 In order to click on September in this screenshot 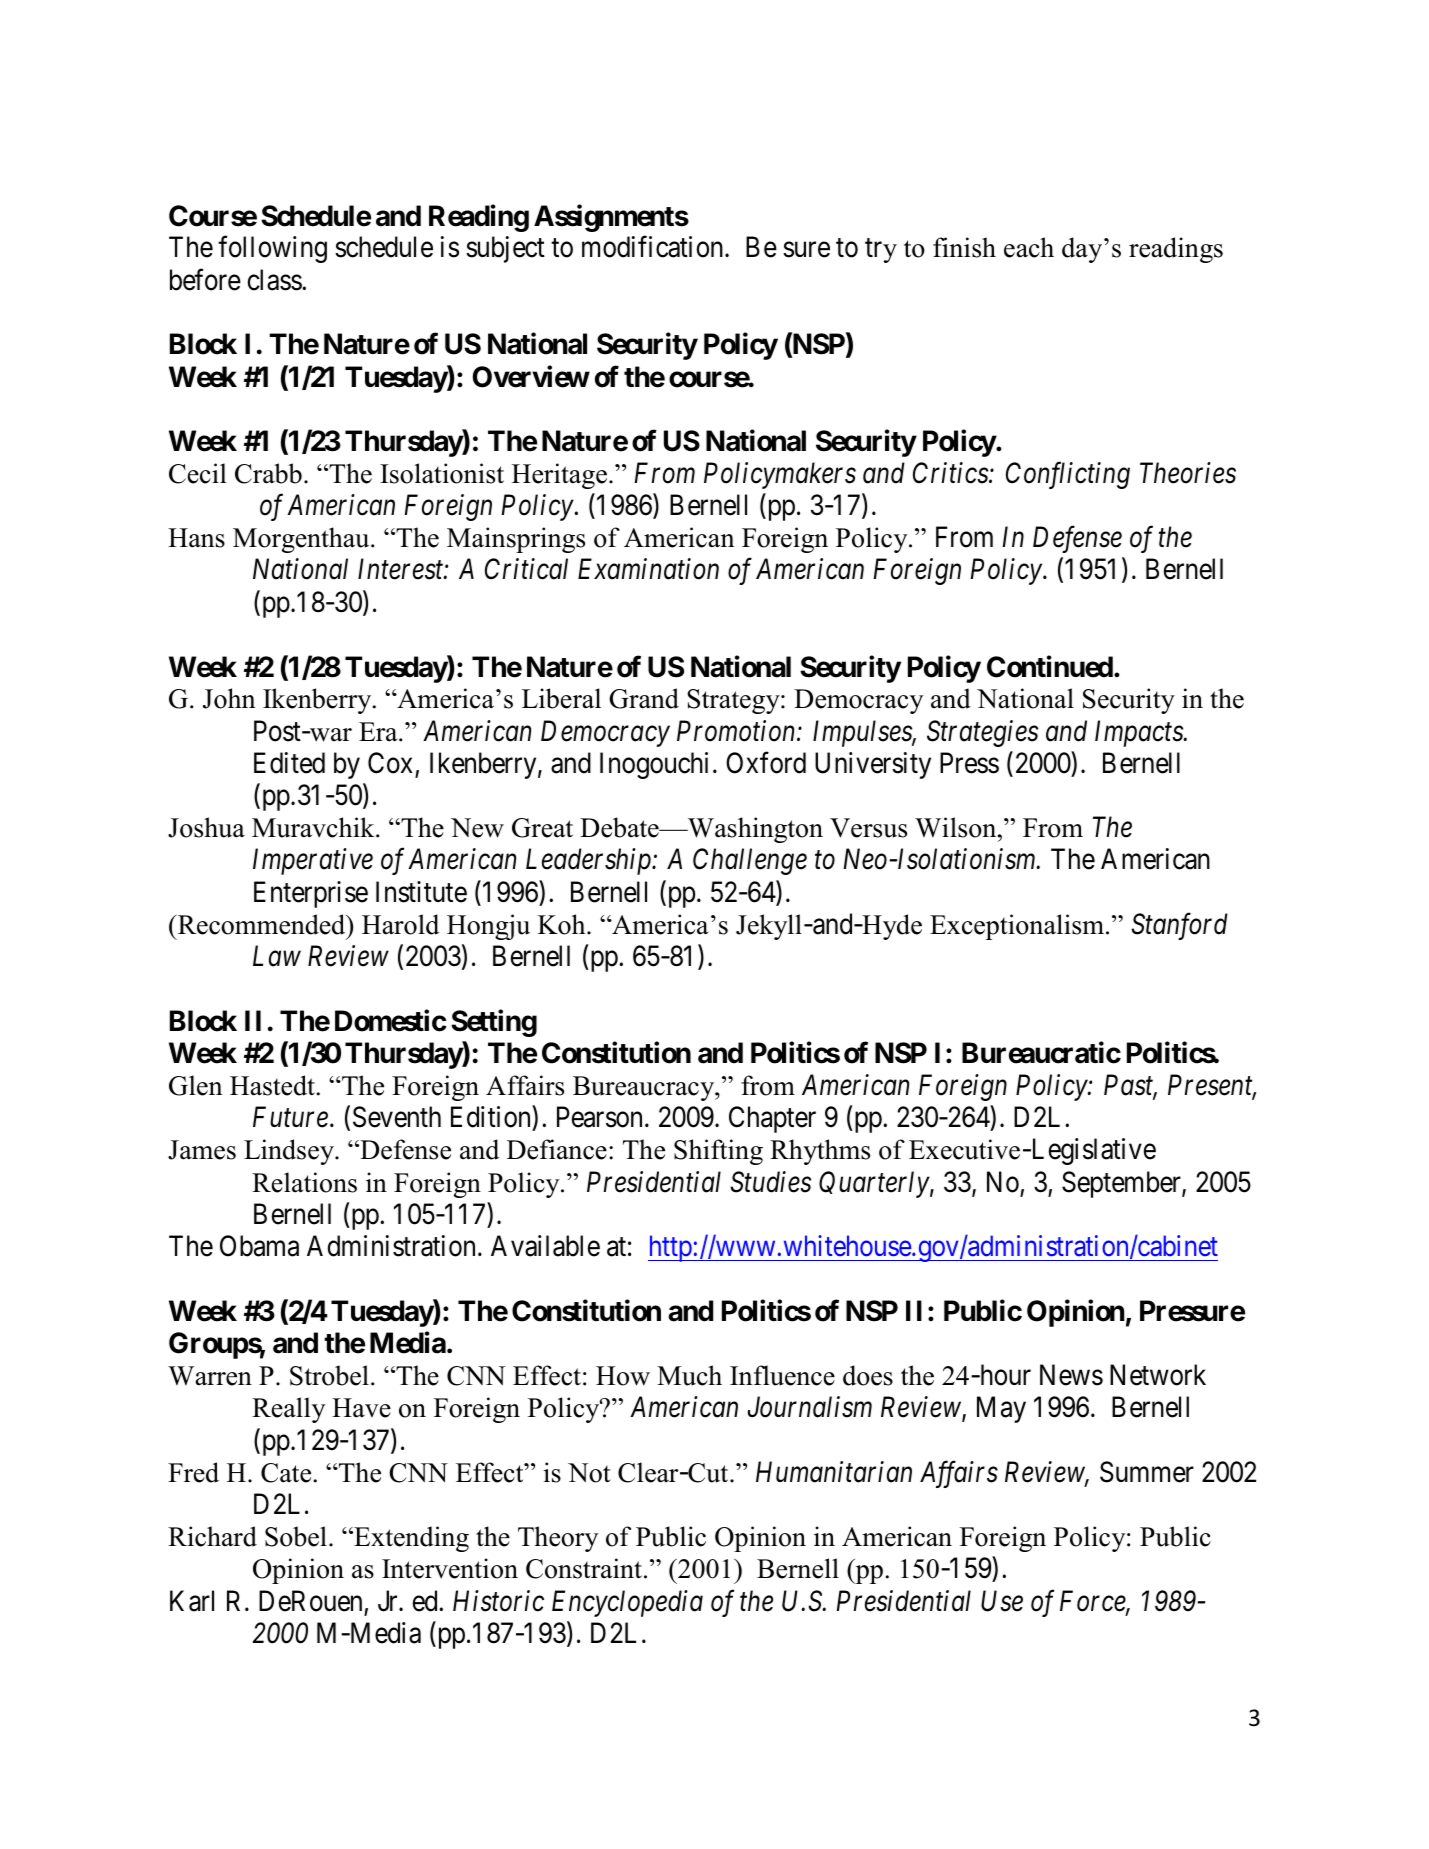, I will do `click(1122, 1184)`.
